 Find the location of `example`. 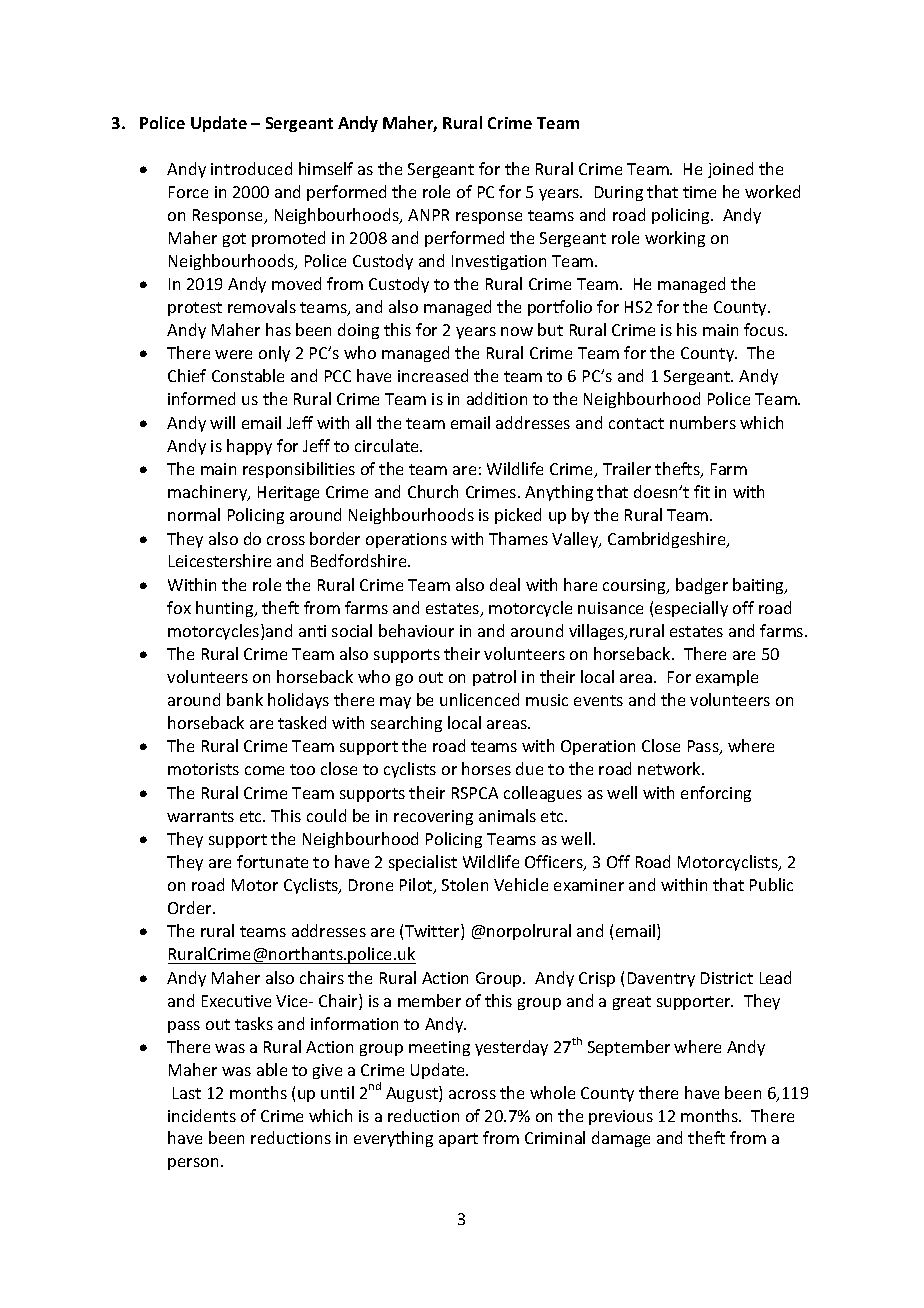

example is located at coordinates (727, 678).
